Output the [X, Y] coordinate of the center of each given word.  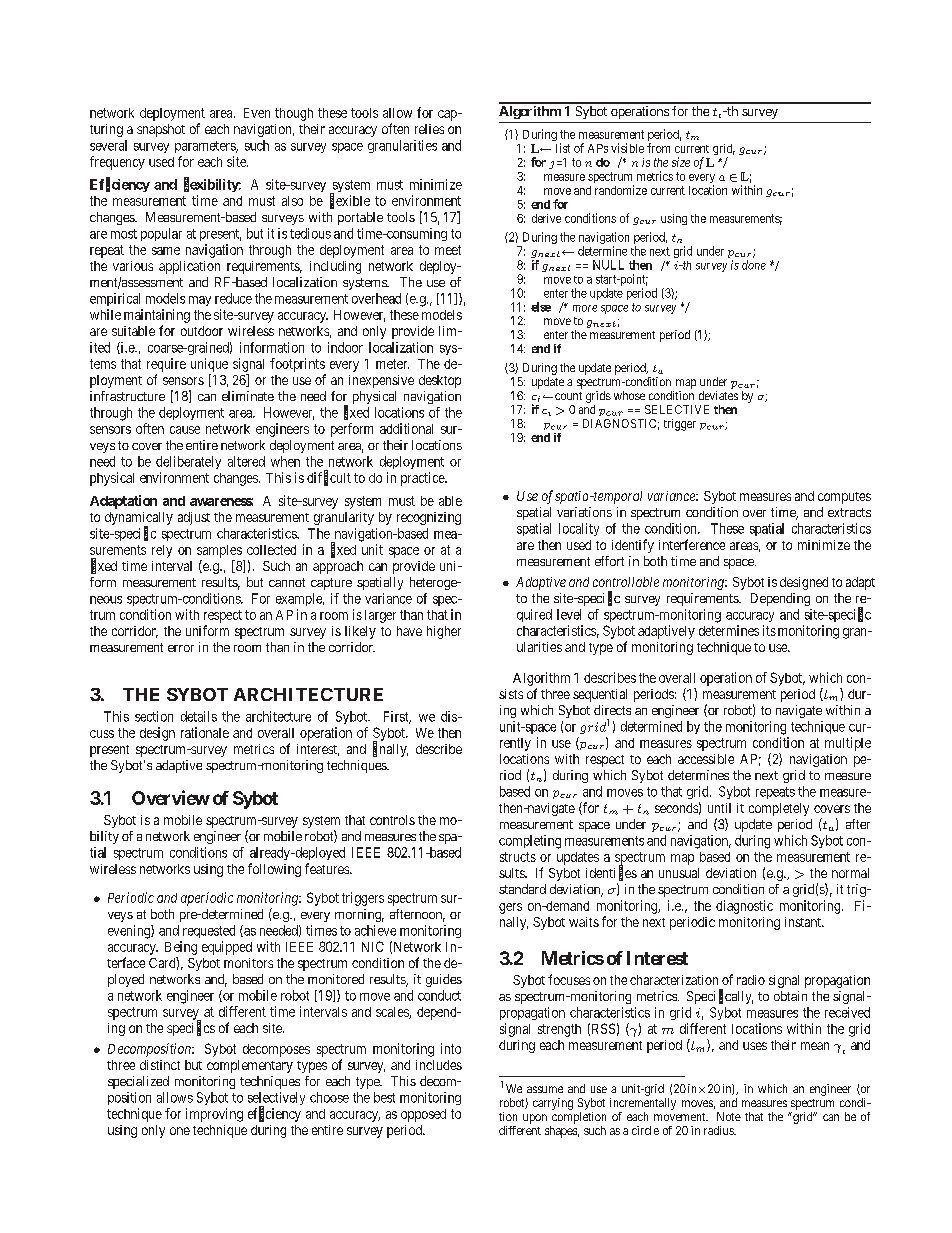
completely [779, 809]
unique [209, 365]
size [681, 162]
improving [214, 1115]
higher [444, 632]
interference [692, 544]
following [274, 870]
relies [429, 129]
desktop [440, 381]
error [181, 648]
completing [530, 842]
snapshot [161, 130]
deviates [718, 395]
